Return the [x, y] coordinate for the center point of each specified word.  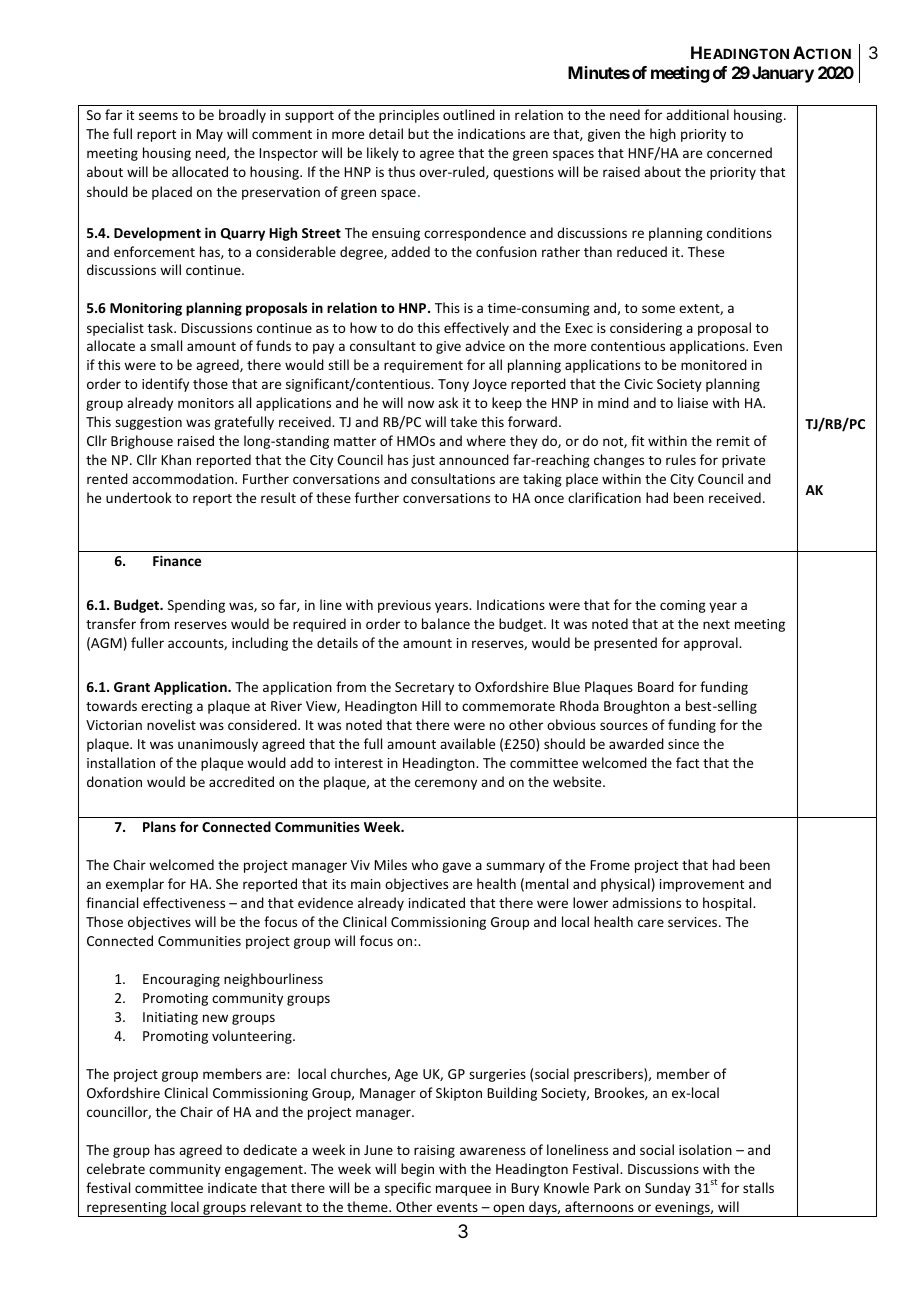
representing [127, 1209]
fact [687, 762]
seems [158, 116]
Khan [176, 459]
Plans [159, 826]
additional [697, 114]
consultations [453, 478]
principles [409, 116]
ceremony [446, 784]
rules [681, 459]
